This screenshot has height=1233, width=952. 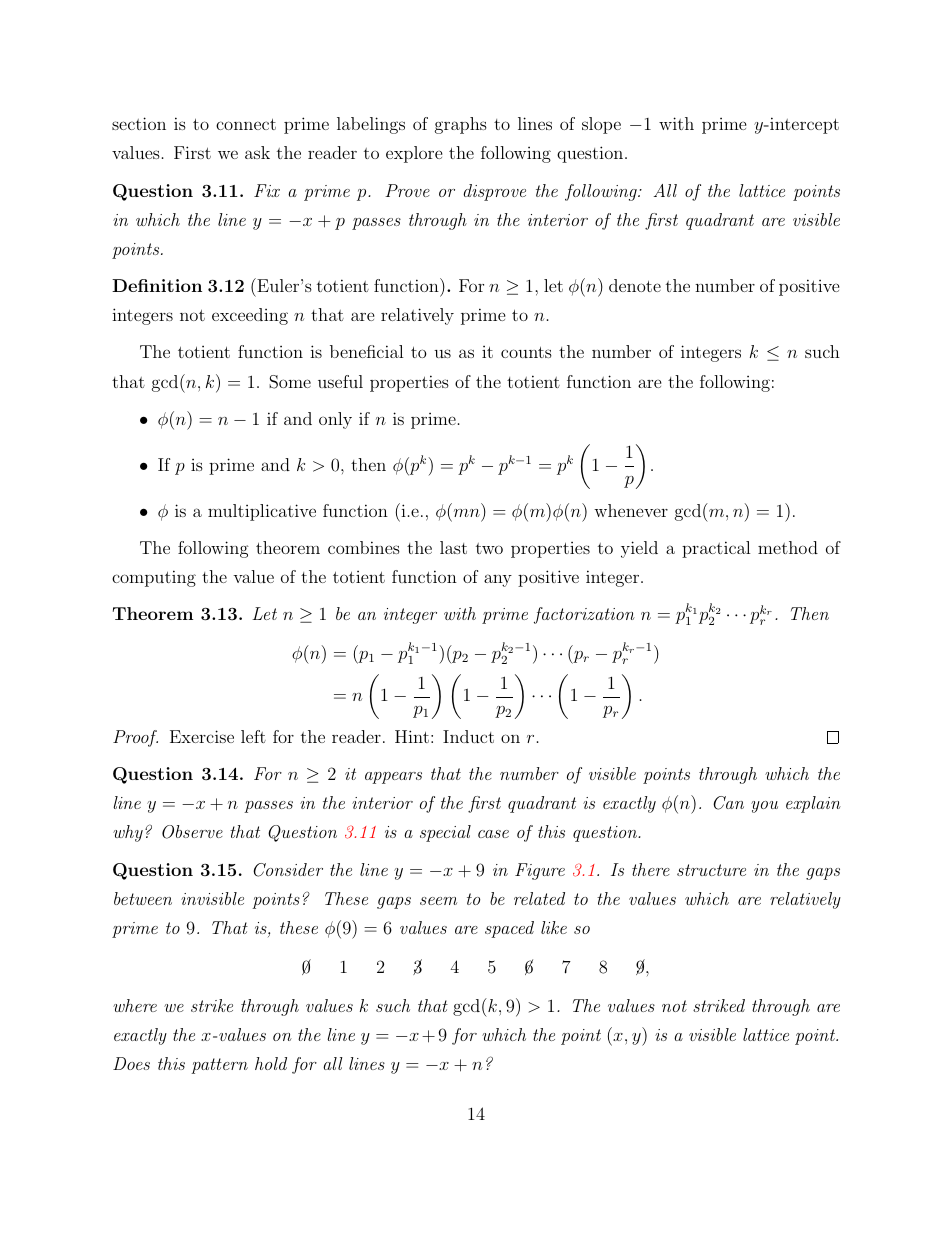 What do you see at coordinates (219, 1066) in the screenshot?
I see `pattern` at bounding box center [219, 1066].
